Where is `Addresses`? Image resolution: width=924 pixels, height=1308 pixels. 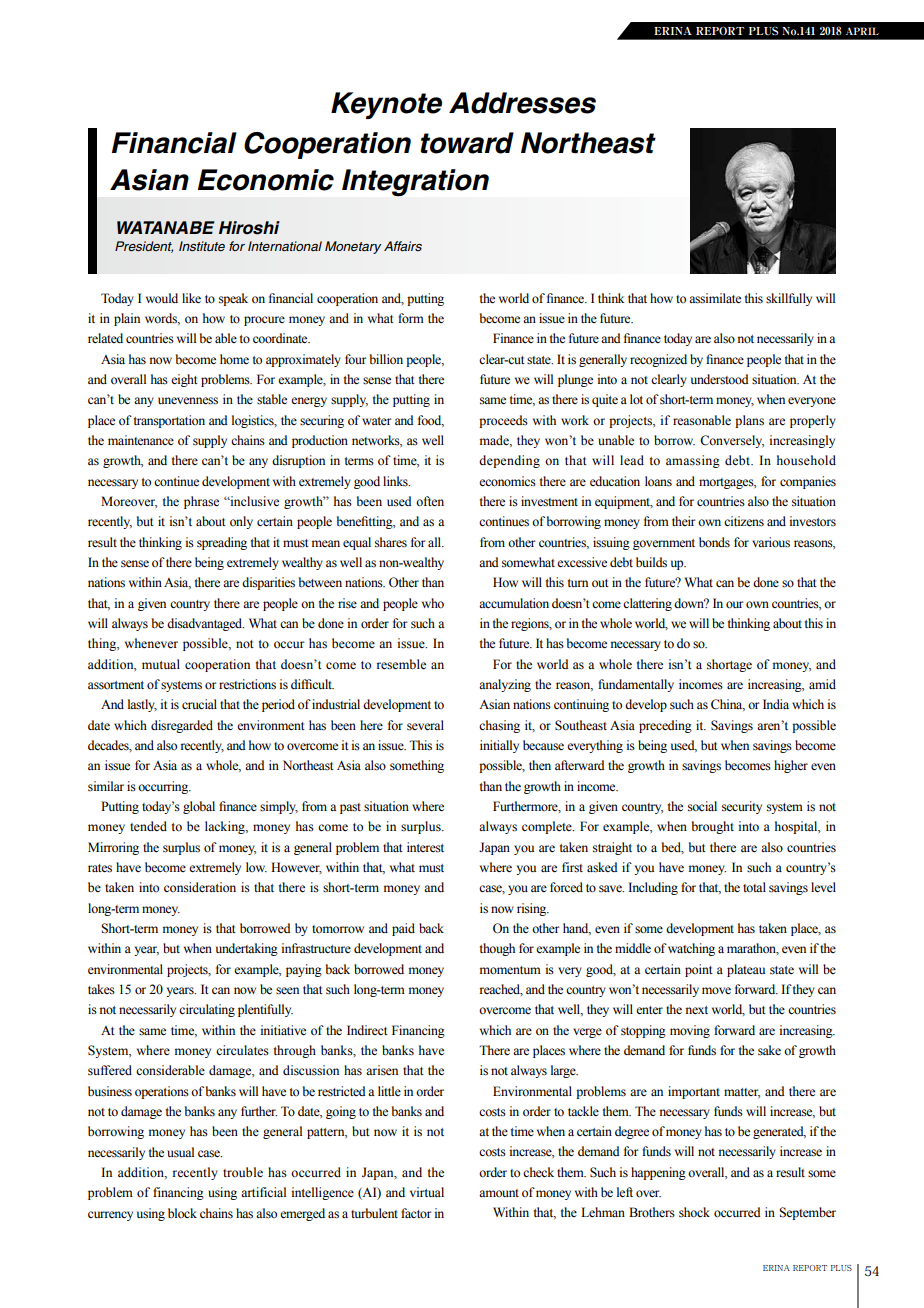 Addresses is located at coordinates (522, 103).
